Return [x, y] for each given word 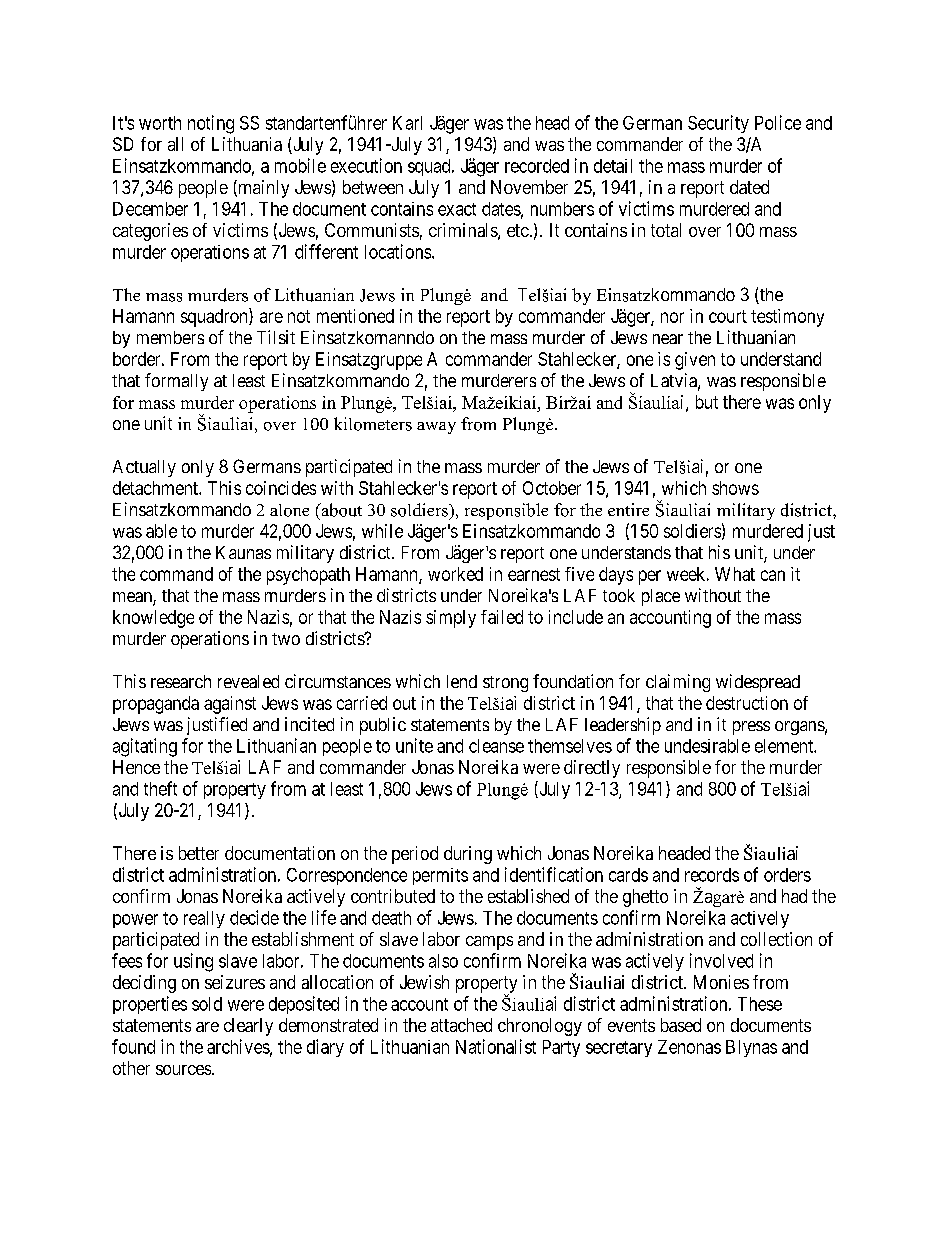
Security [718, 124]
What [735, 574]
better [199, 853]
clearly [248, 1027]
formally [176, 382]
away [436, 428]
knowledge [153, 619]
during [468, 855]
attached [461, 1025]
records [712, 875]
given [695, 361]
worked [455, 574]
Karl [407, 123]
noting [211, 124]
